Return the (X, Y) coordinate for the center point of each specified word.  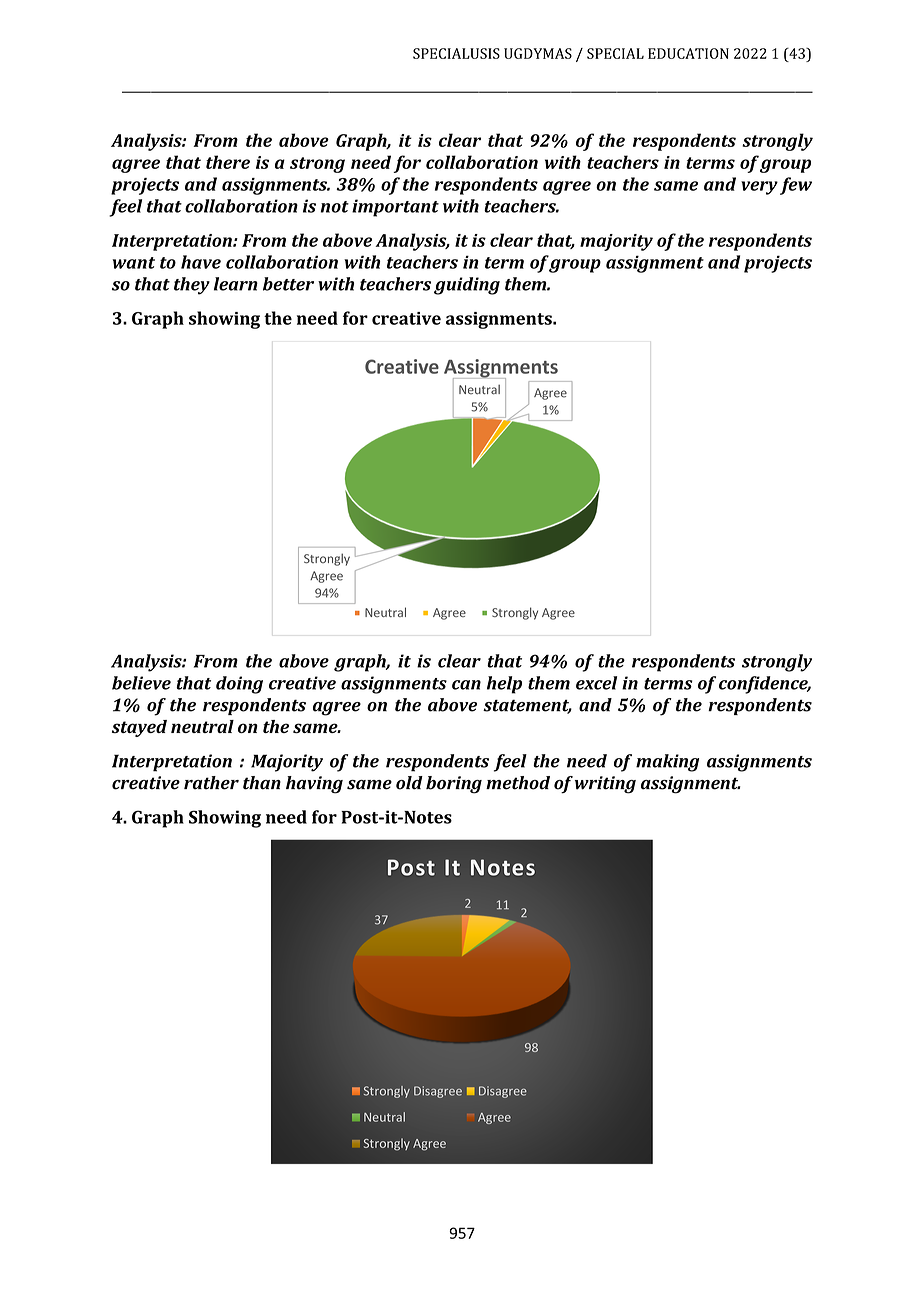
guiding (467, 286)
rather (211, 783)
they (192, 286)
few (796, 186)
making (667, 763)
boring (454, 785)
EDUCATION (688, 53)
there (228, 162)
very (759, 188)
